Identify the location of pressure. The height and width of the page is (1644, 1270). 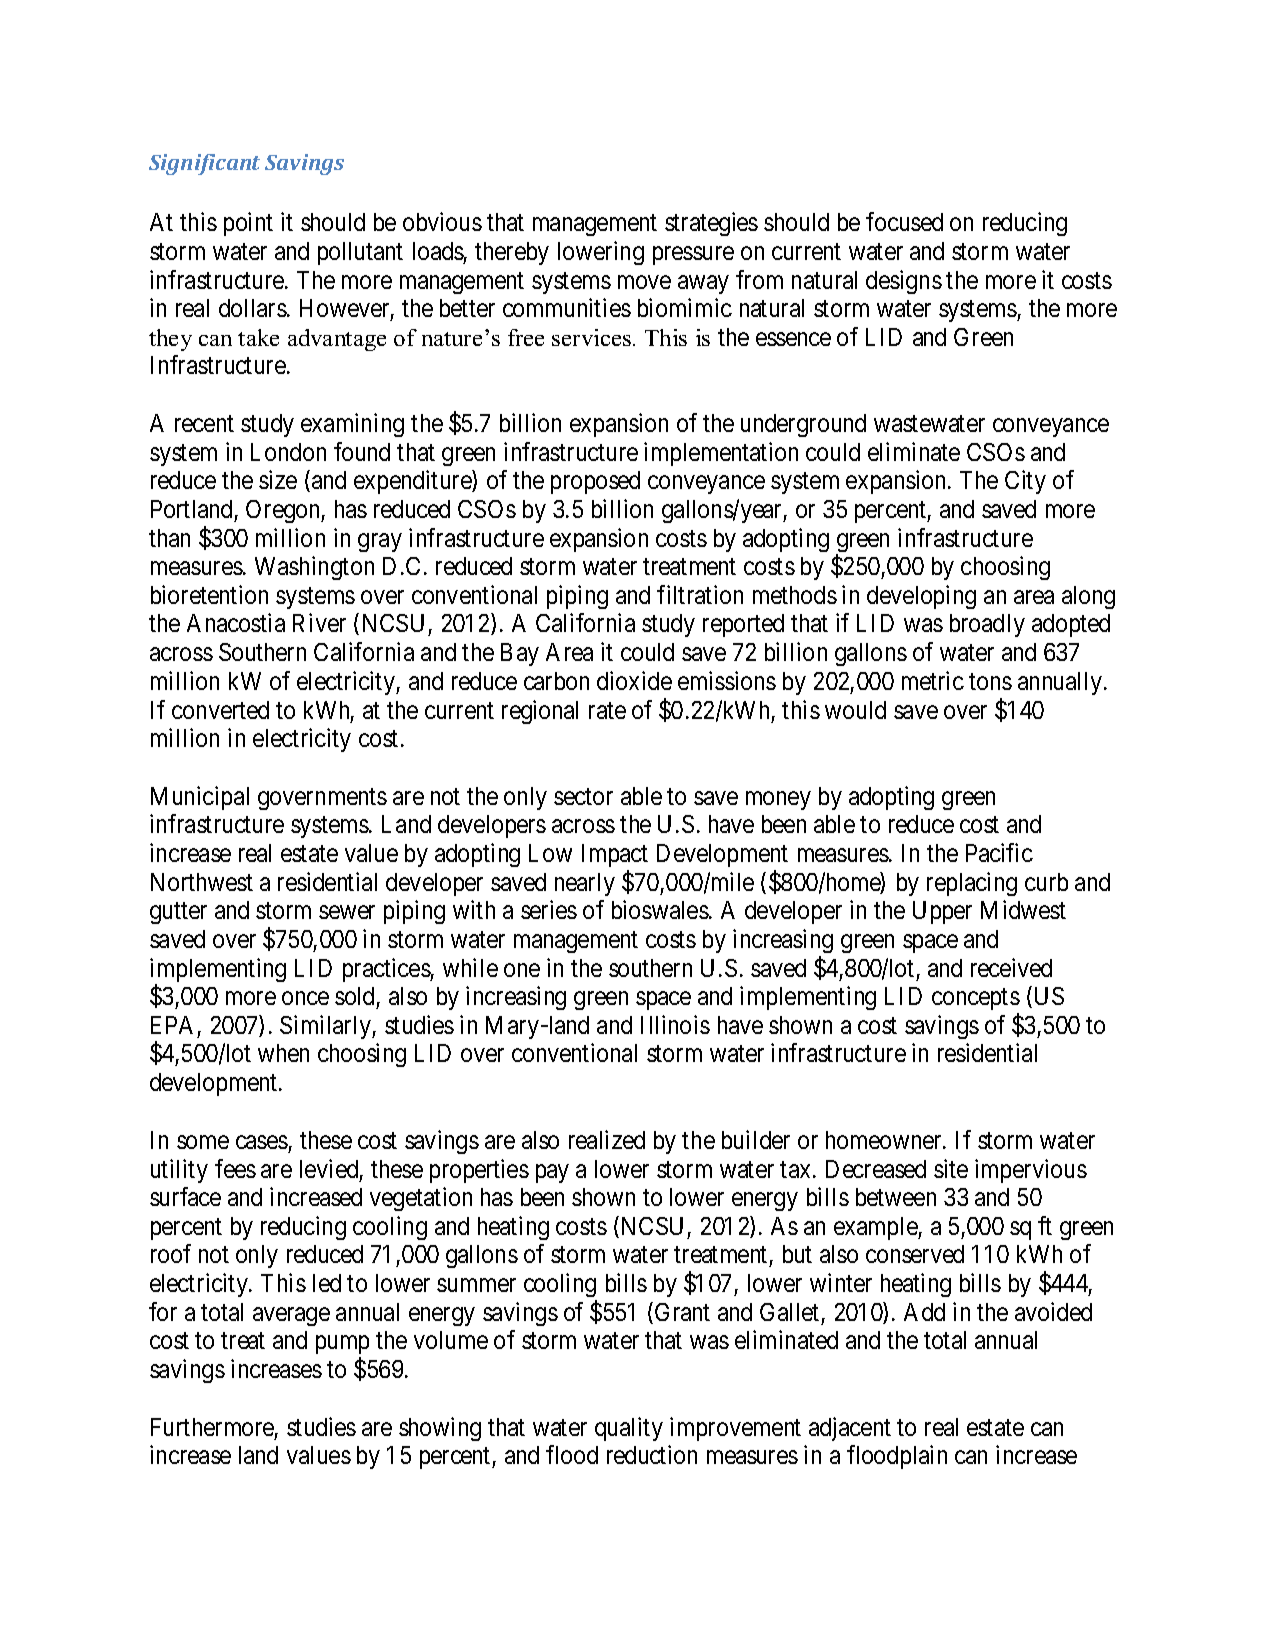
(693, 256).
